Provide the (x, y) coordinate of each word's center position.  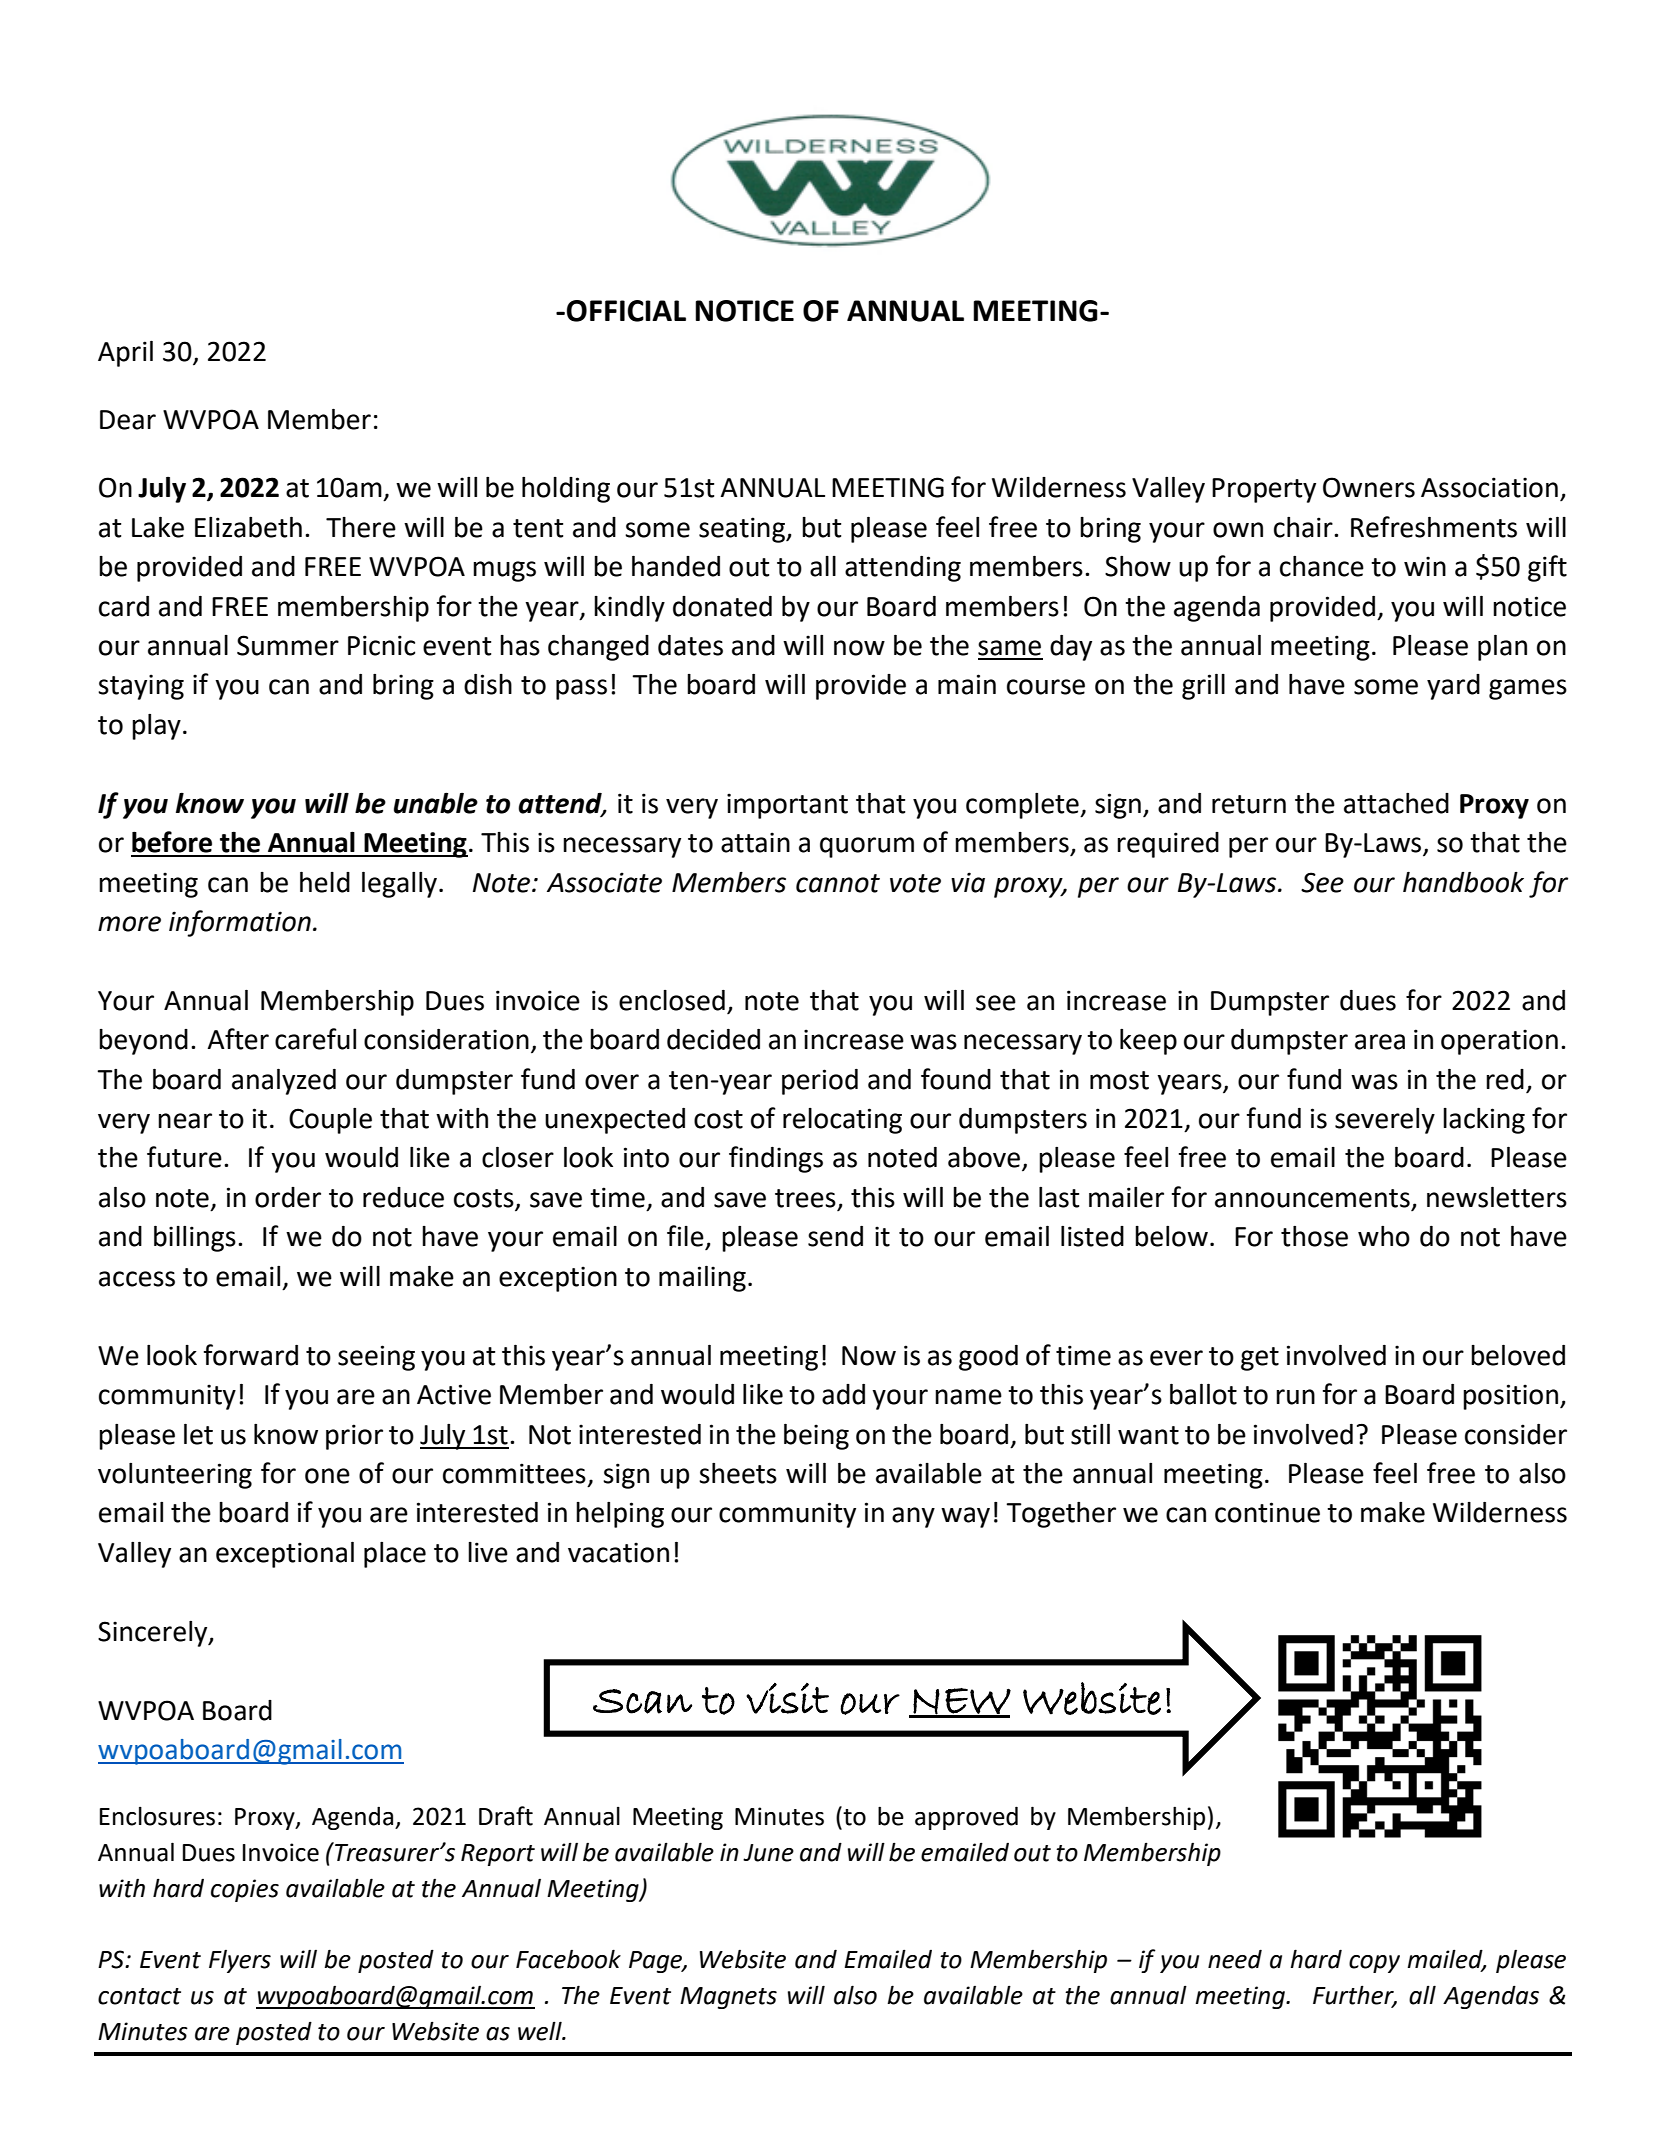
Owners (1369, 487)
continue (1267, 1512)
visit (787, 1698)
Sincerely (154, 1634)
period (820, 1082)
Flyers (240, 1961)
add (843, 1394)
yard (1453, 687)
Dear (128, 420)
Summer (288, 645)
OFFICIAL (626, 311)
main (967, 684)
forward (250, 1355)
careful (315, 1039)
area (1380, 1042)
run (1295, 1397)
